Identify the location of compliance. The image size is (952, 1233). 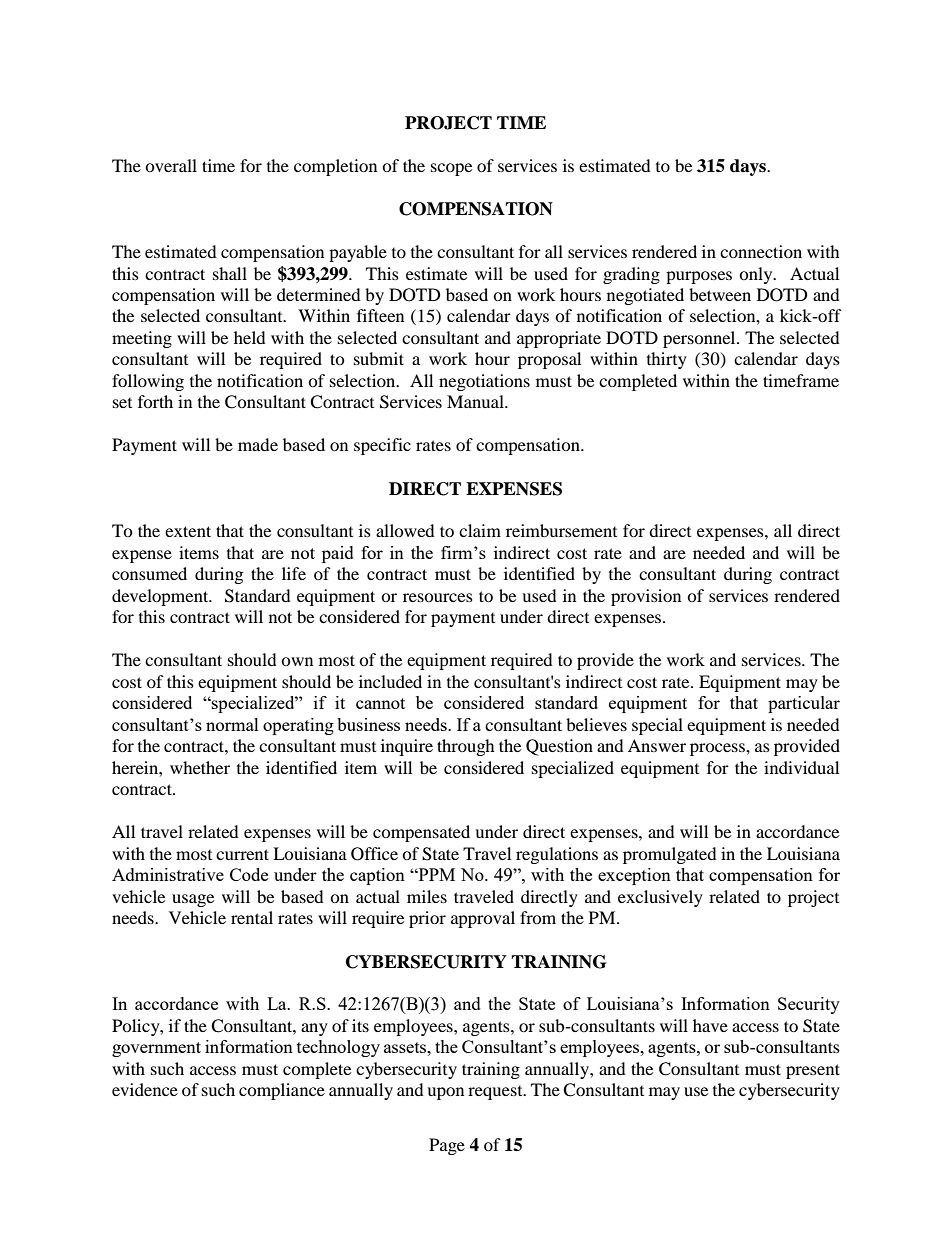
(282, 1091).
